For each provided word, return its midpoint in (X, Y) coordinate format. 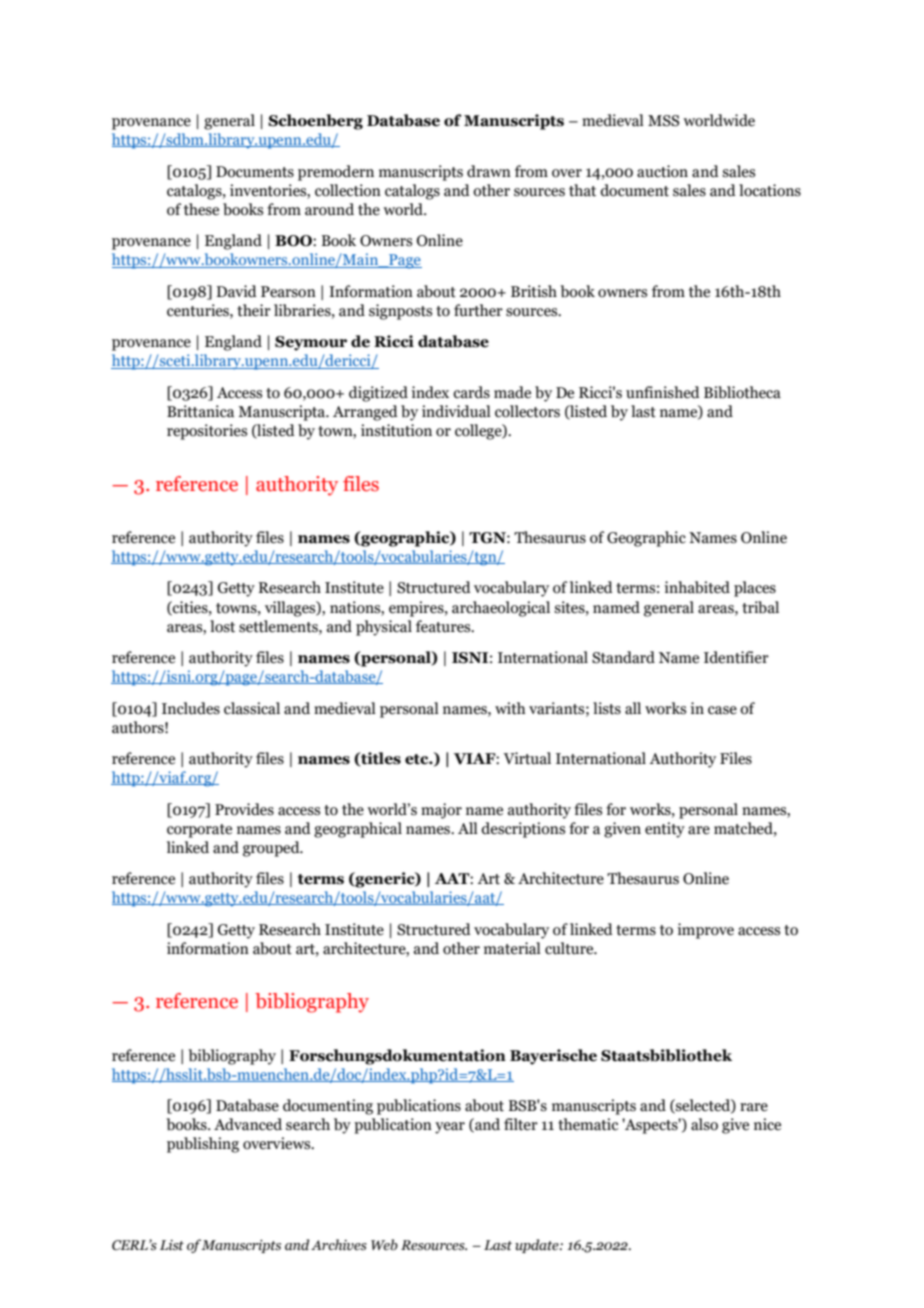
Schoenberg (315, 122)
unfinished (663, 392)
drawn (489, 171)
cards (471, 392)
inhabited (697, 587)
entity (665, 830)
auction (662, 171)
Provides (244, 809)
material (512, 948)
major (441, 811)
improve (705, 931)
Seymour (311, 343)
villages (291, 609)
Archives (339, 1245)
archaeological (501, 609)
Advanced (248, 1124)
